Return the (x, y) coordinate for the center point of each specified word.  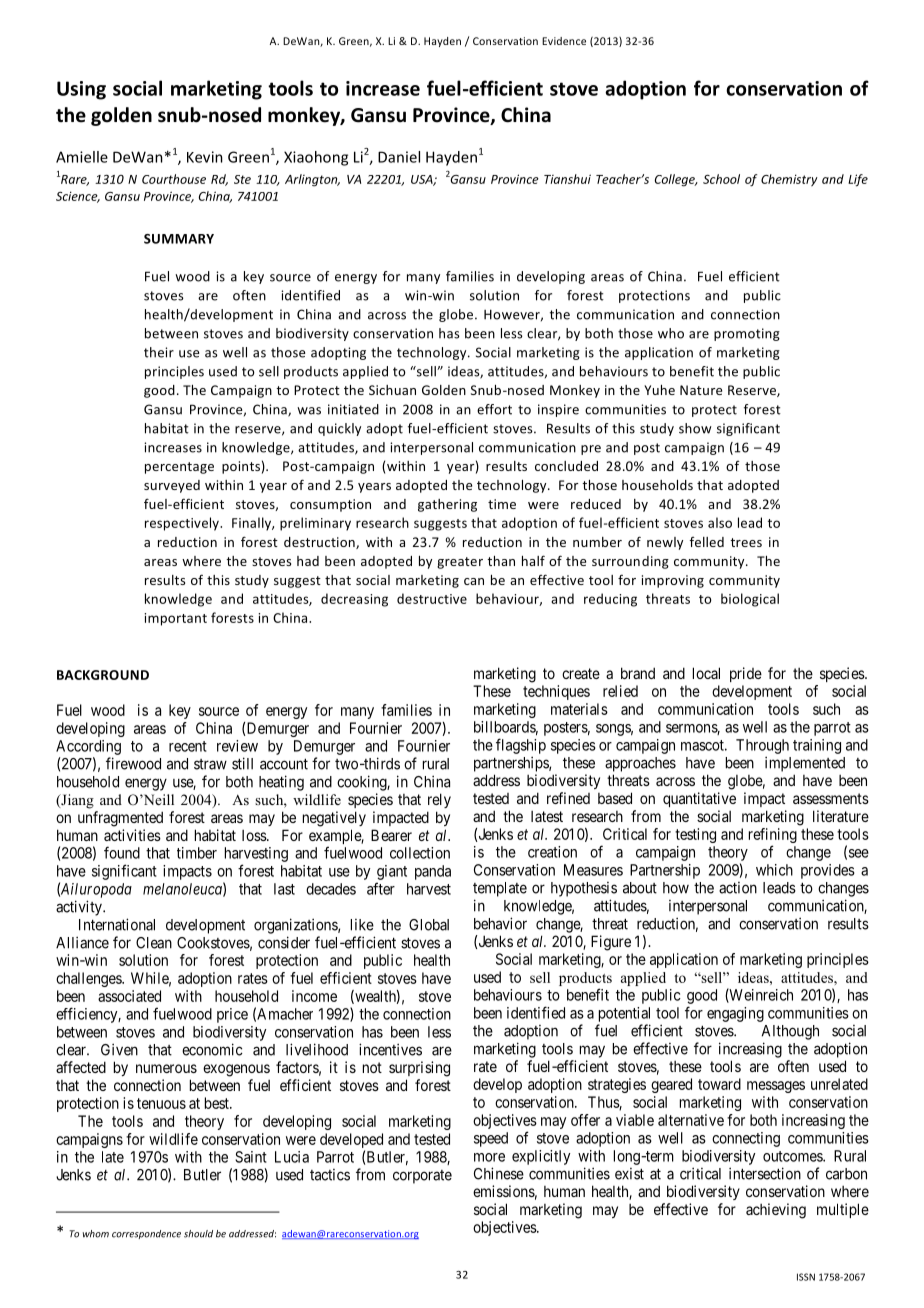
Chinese (499, 1173)
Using (81, 90)
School (721, 179)
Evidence (564, 41)
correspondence (146, 1234)
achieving (776, 1211)
